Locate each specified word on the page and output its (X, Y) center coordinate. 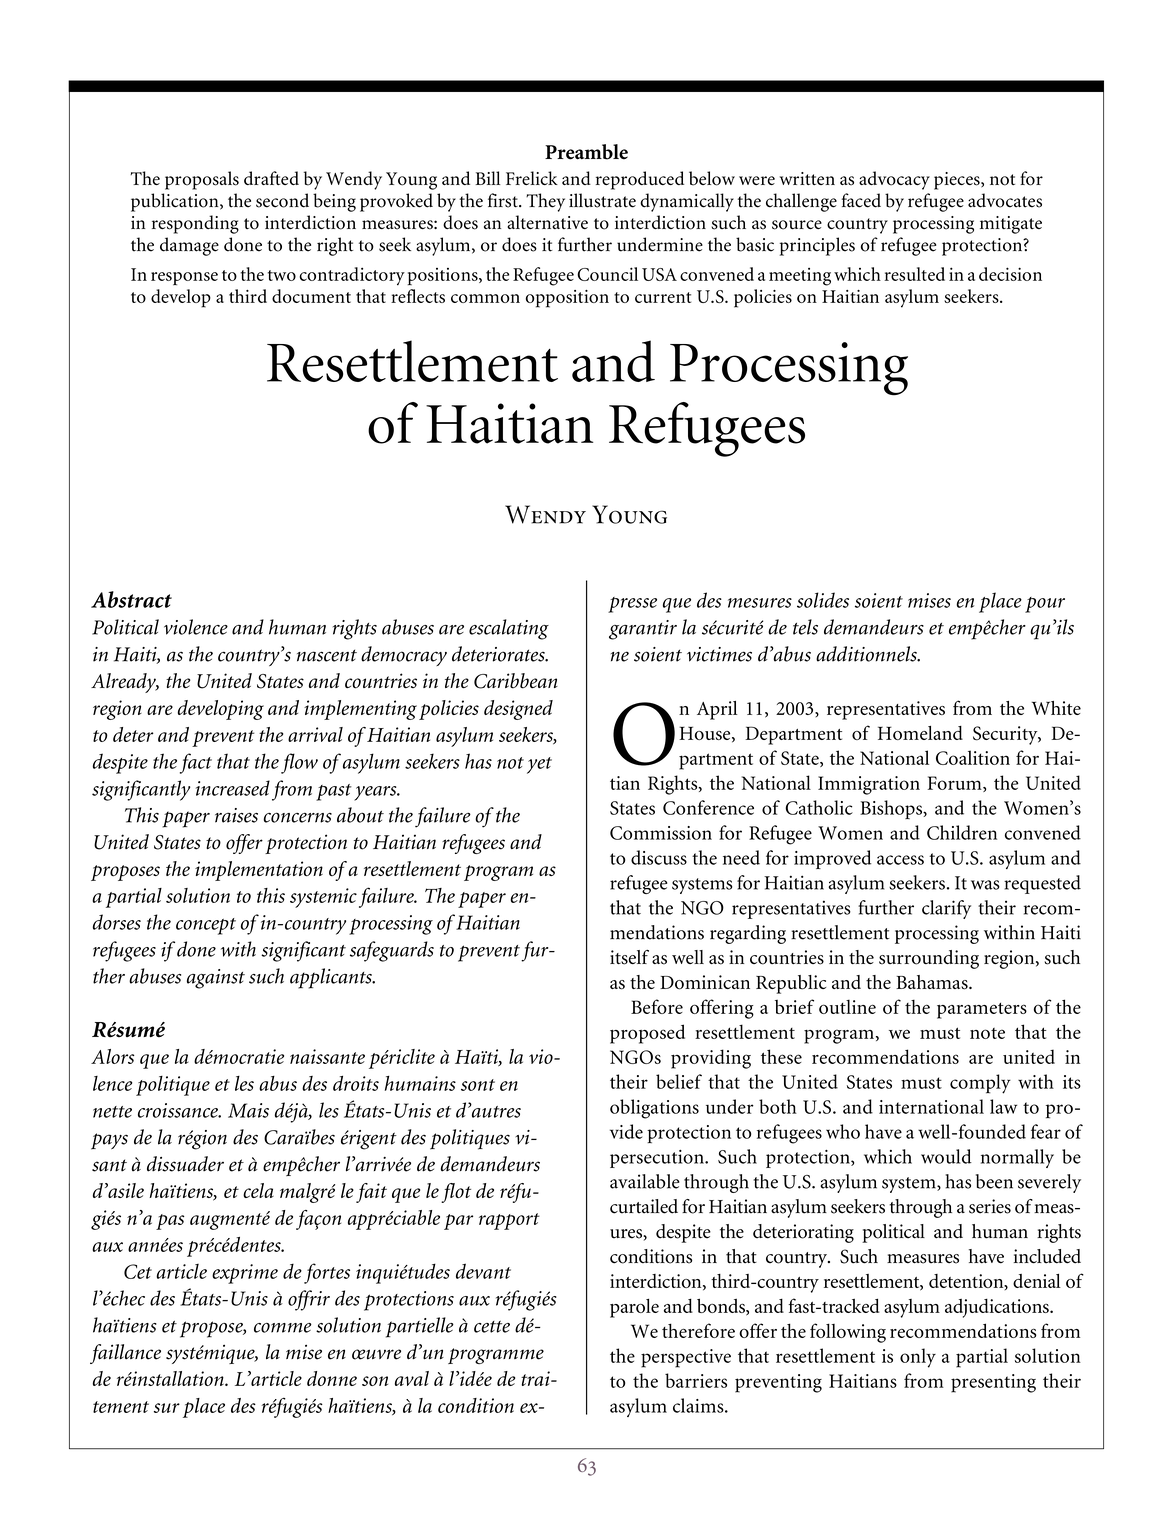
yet (539, 765)
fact (196, 763)
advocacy (894, 180)
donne (332, 1378)
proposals (202, 180)
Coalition (973, 757)
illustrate (602, 200)
